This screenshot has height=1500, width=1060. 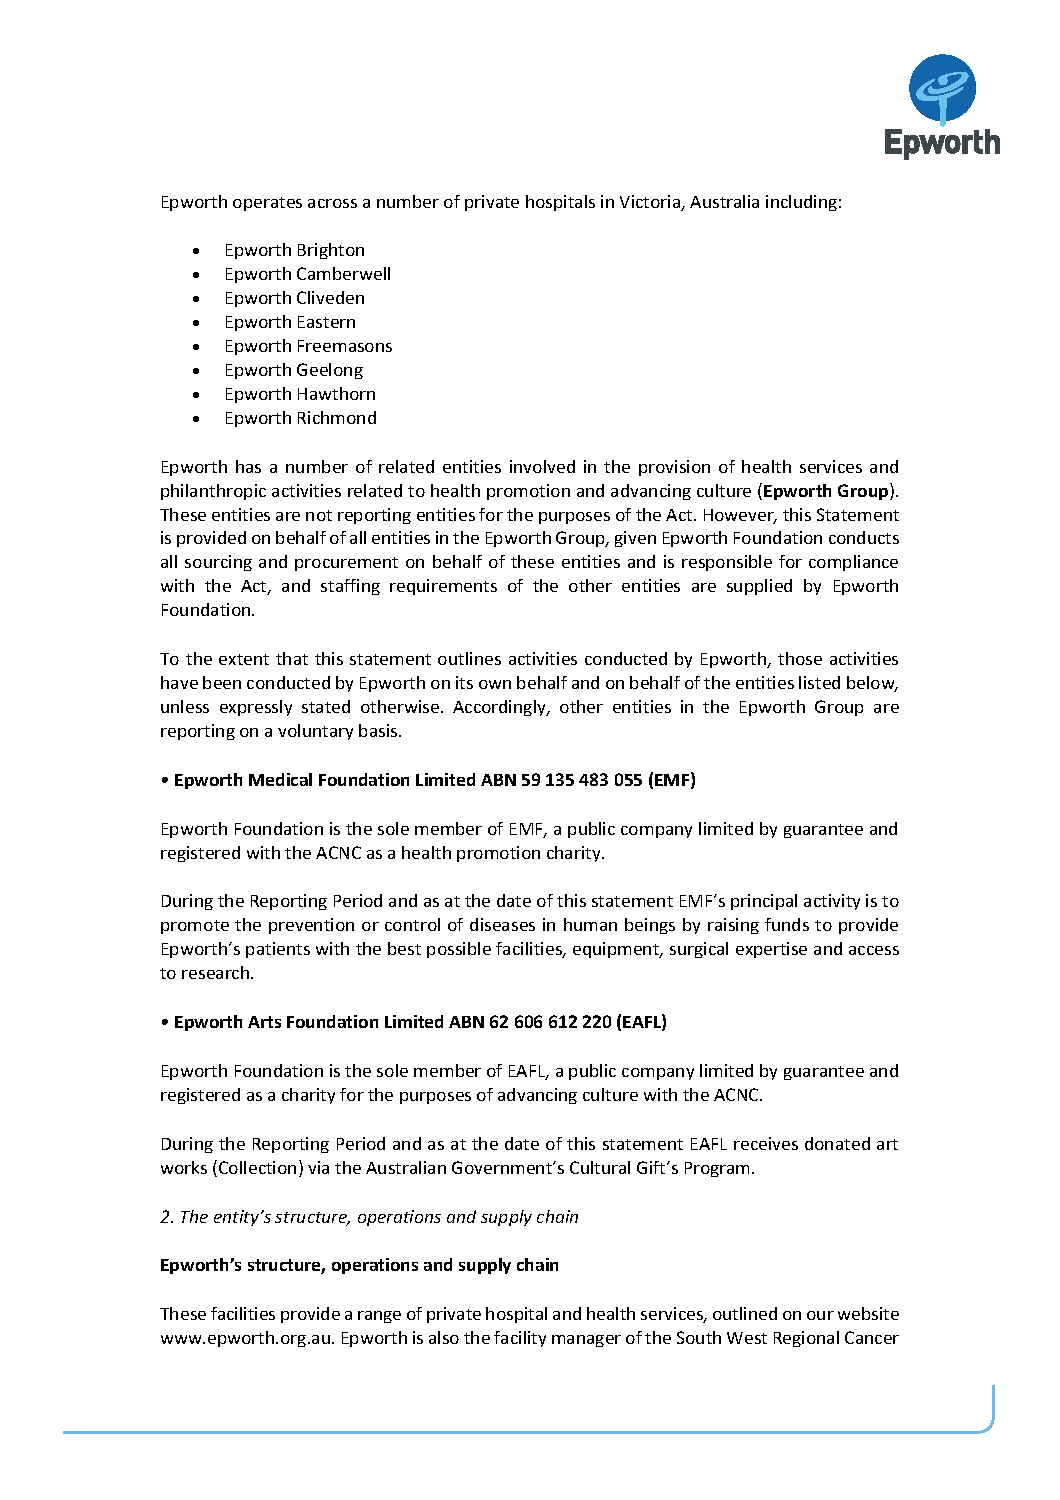 I want to click on Accordingly, so click(x=501, y=708).
